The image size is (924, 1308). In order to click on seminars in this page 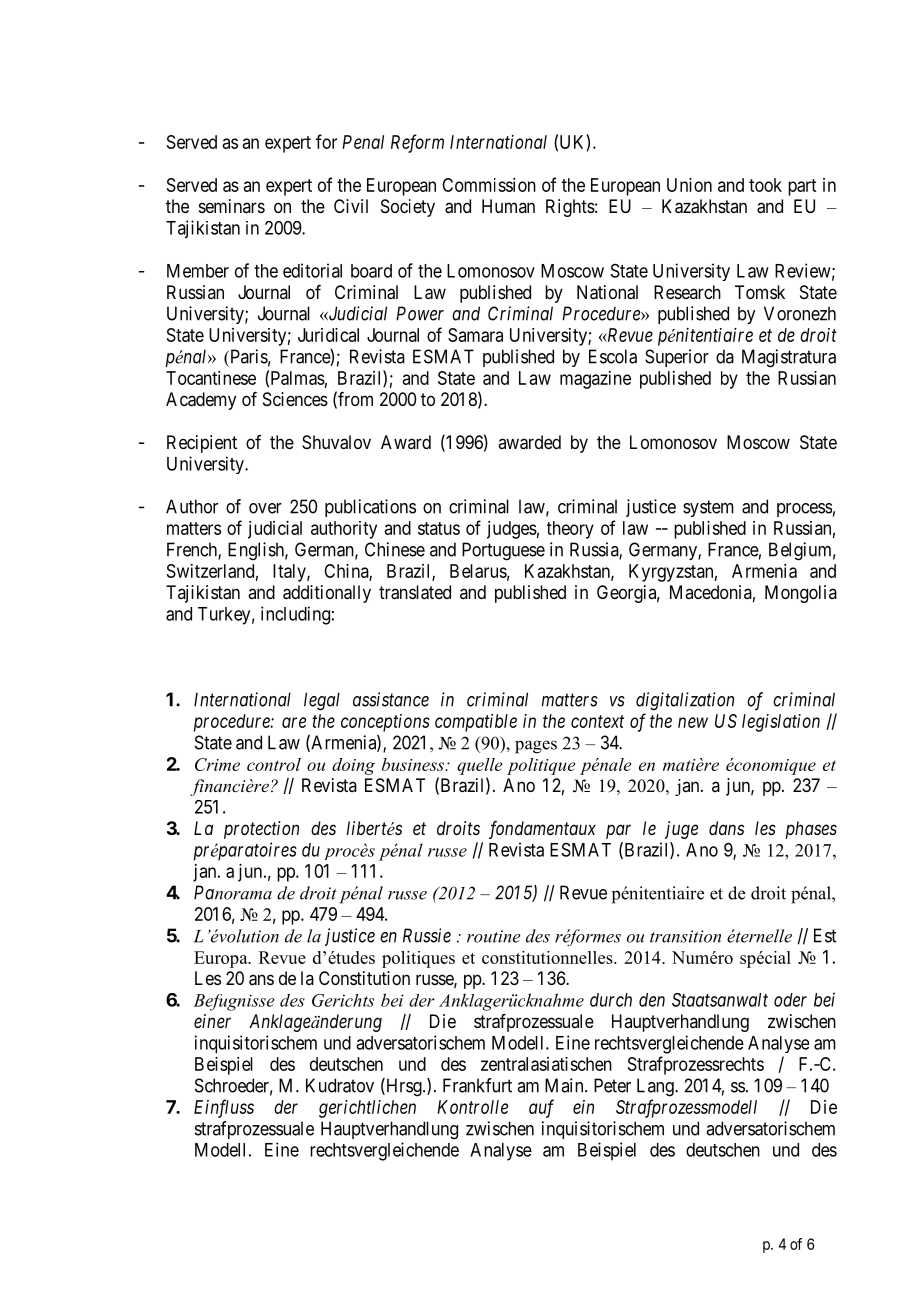, I will do `click(232, 206)`.
